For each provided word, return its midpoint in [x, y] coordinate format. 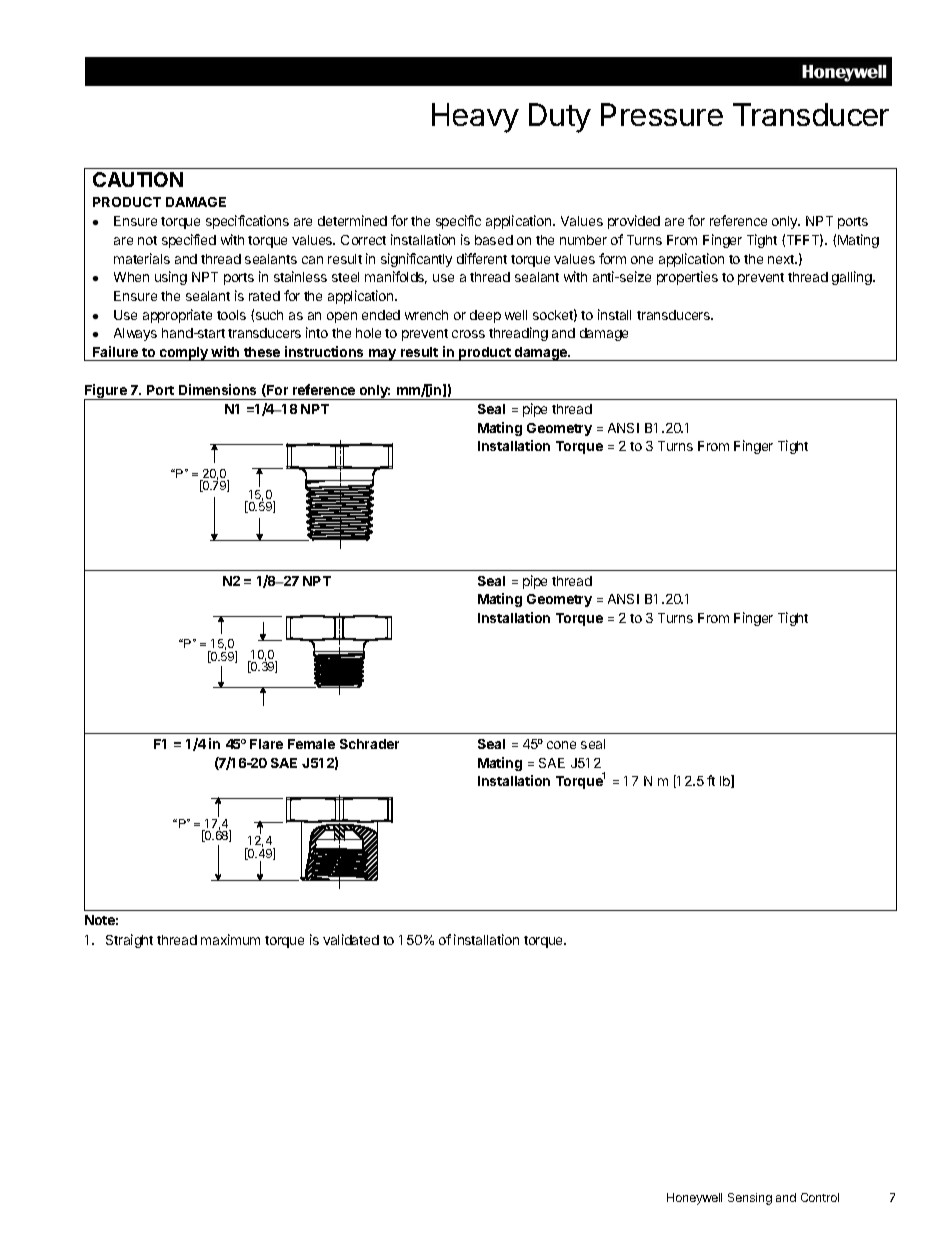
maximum [230, 939]
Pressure [662, 114]
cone [561, 745]
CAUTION [138, 179]
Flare [266, 744]
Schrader [369, 744]
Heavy [475, 118]
